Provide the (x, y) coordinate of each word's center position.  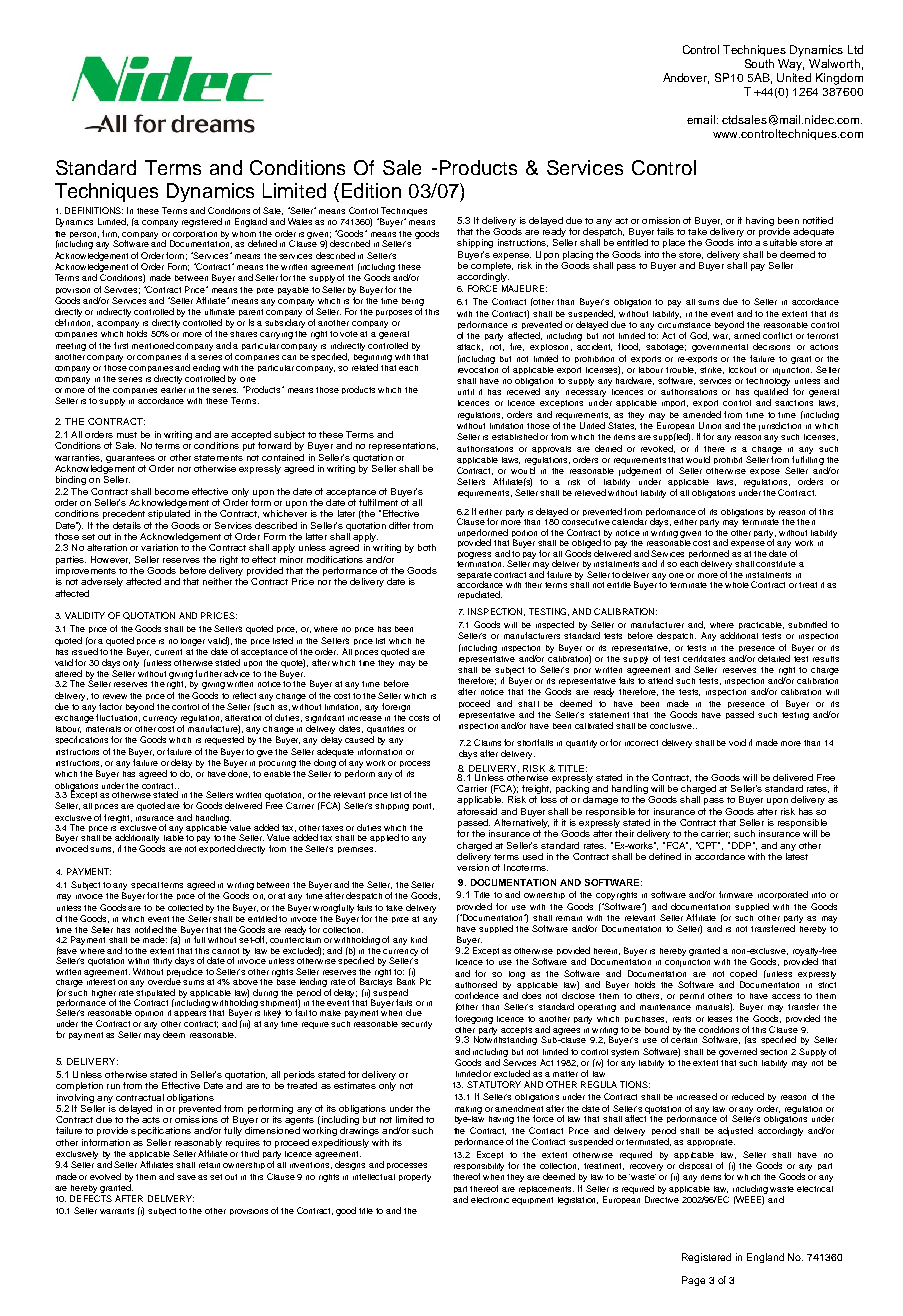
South (759, 63)
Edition (371, 190)
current (168, 652)
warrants (117, 1211)
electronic (490, 1200)
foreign (396, 707)
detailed (774, 658)
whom (244, 234)
